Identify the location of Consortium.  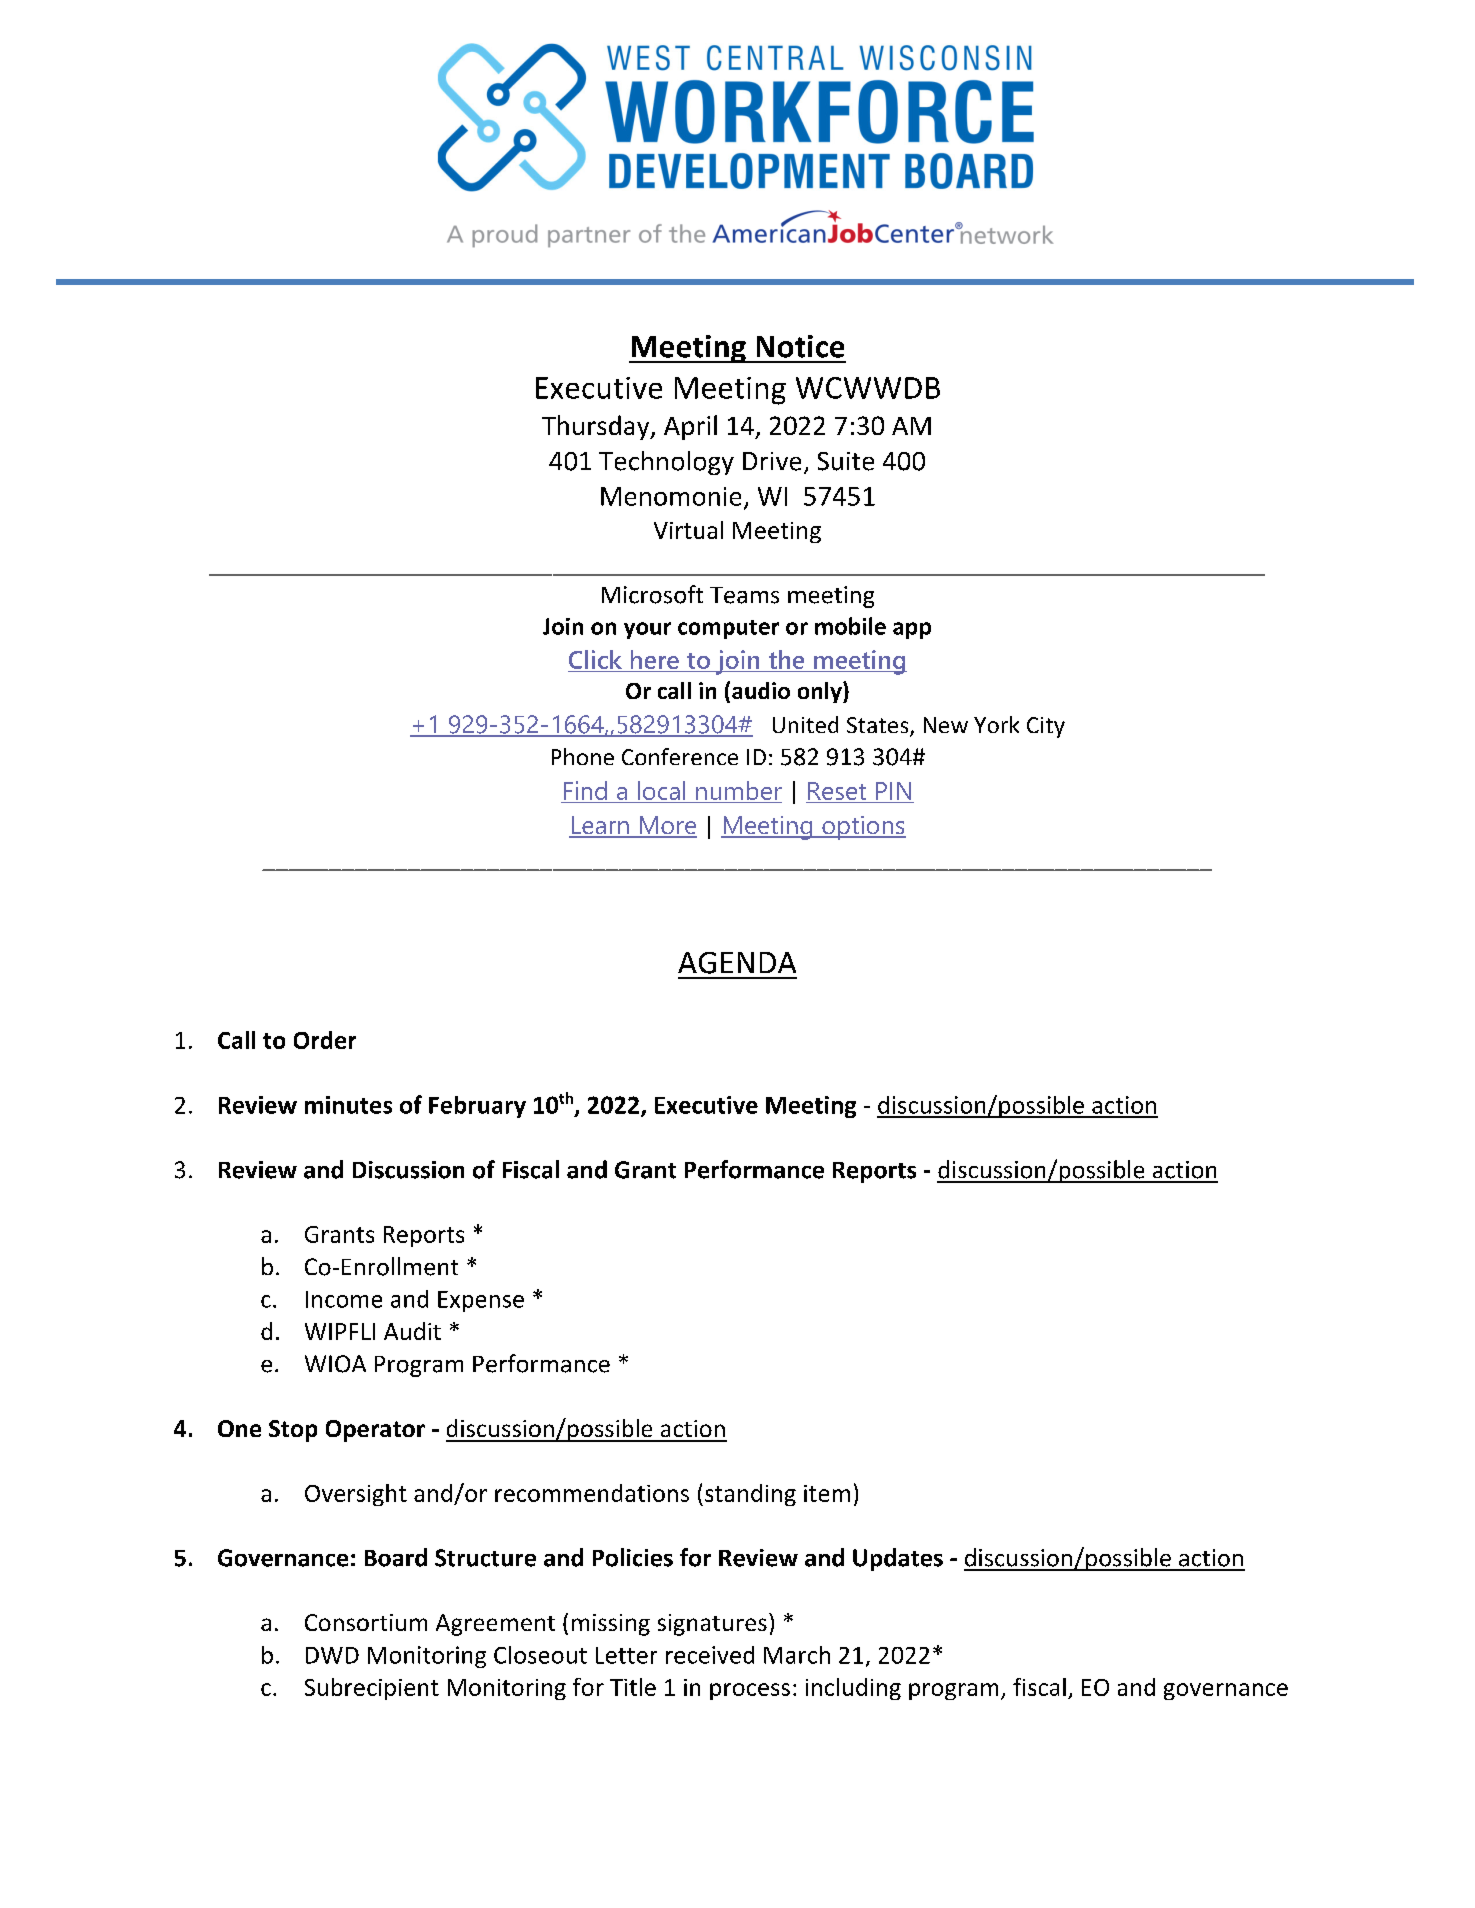
(366, 1622).
